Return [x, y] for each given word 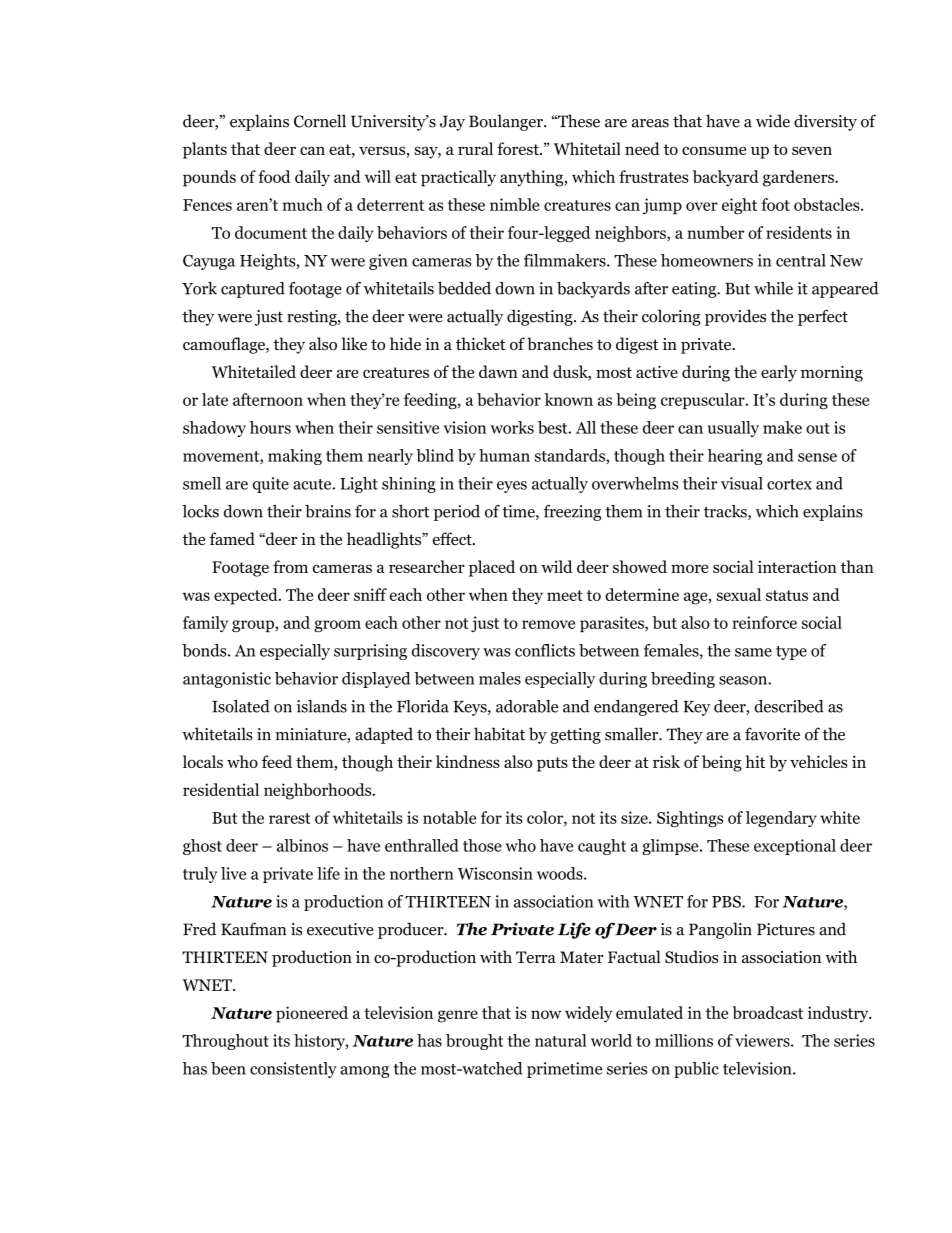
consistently [293, 1070]
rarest [289, 818]
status [787, 595]
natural [561, 1040]
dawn [498, 371]
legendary [781, 819]
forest [519, 148]
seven [812, 150]
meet [565, 595]
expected [247, 596]
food [274, 176]
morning [832, 373]
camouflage [225, 345]
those [482, 845]
